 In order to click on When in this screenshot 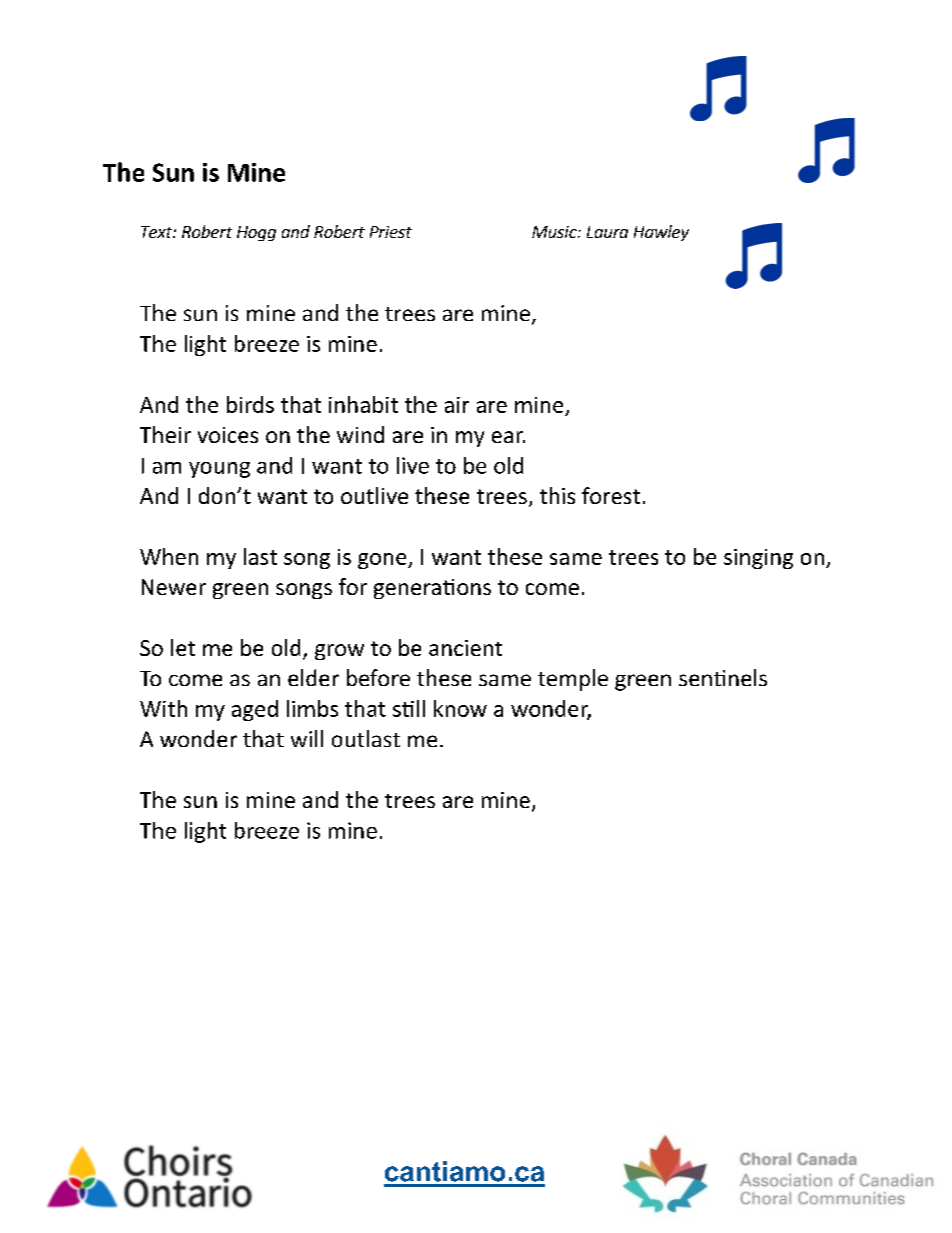, I will do `click(169, 556)`.
